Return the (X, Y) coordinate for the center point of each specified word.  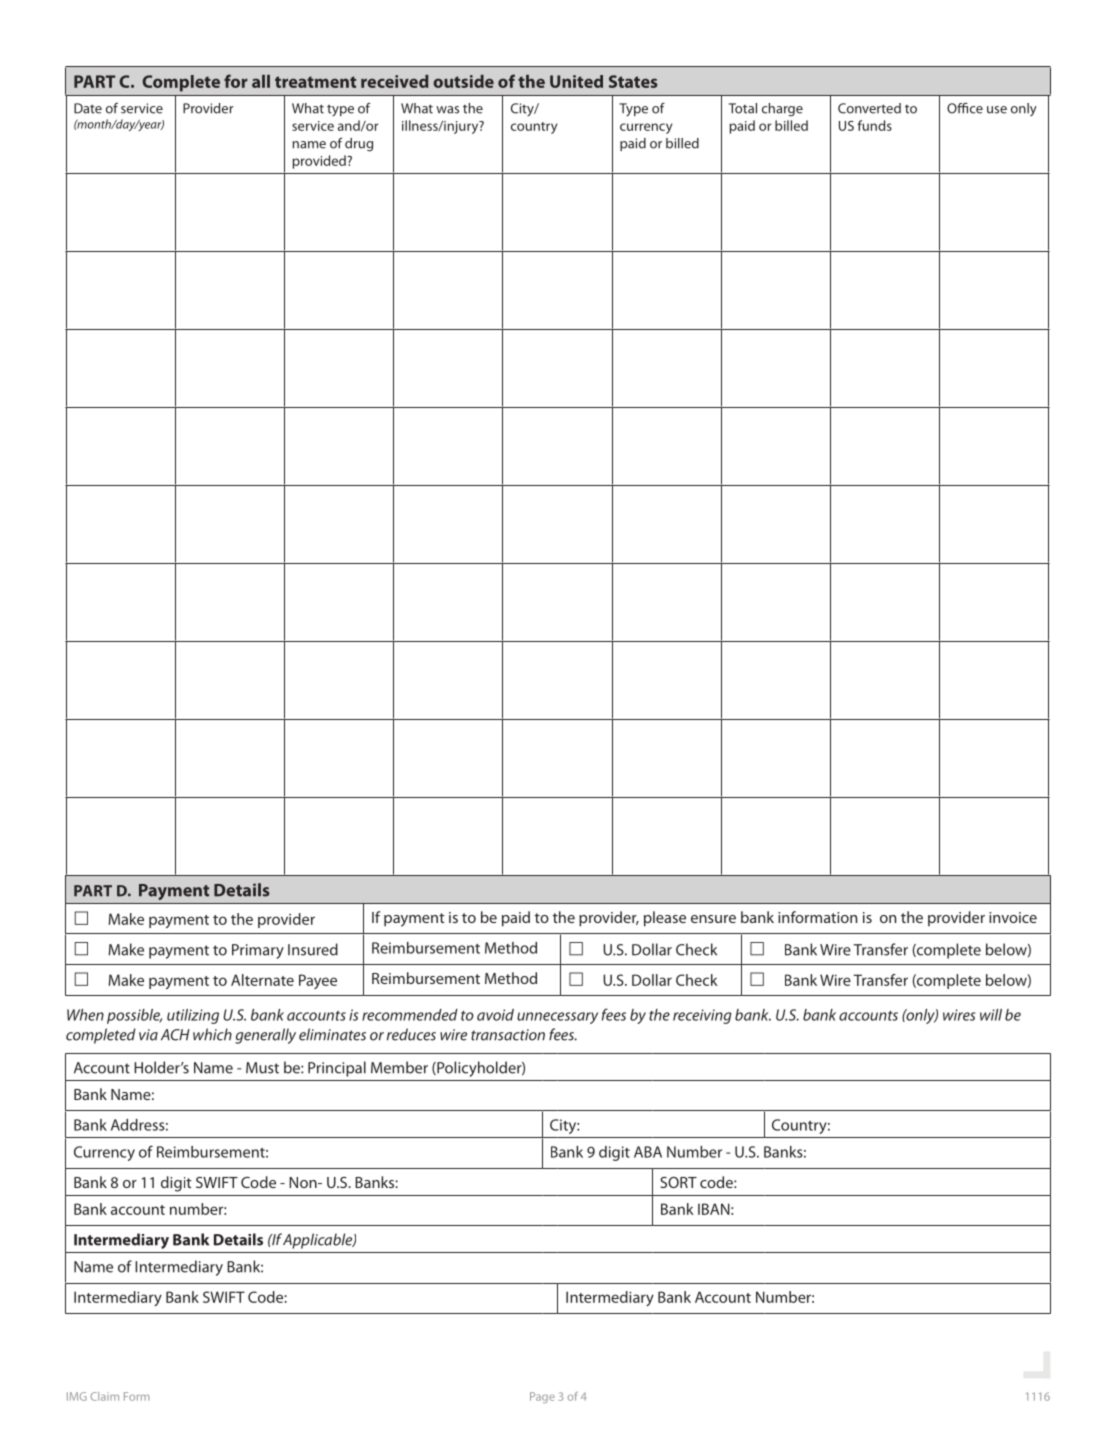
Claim (104, 1396)
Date (88, 108)
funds (875, 125)
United (576, 81)
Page (542, 1397)
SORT (678, 1182)
